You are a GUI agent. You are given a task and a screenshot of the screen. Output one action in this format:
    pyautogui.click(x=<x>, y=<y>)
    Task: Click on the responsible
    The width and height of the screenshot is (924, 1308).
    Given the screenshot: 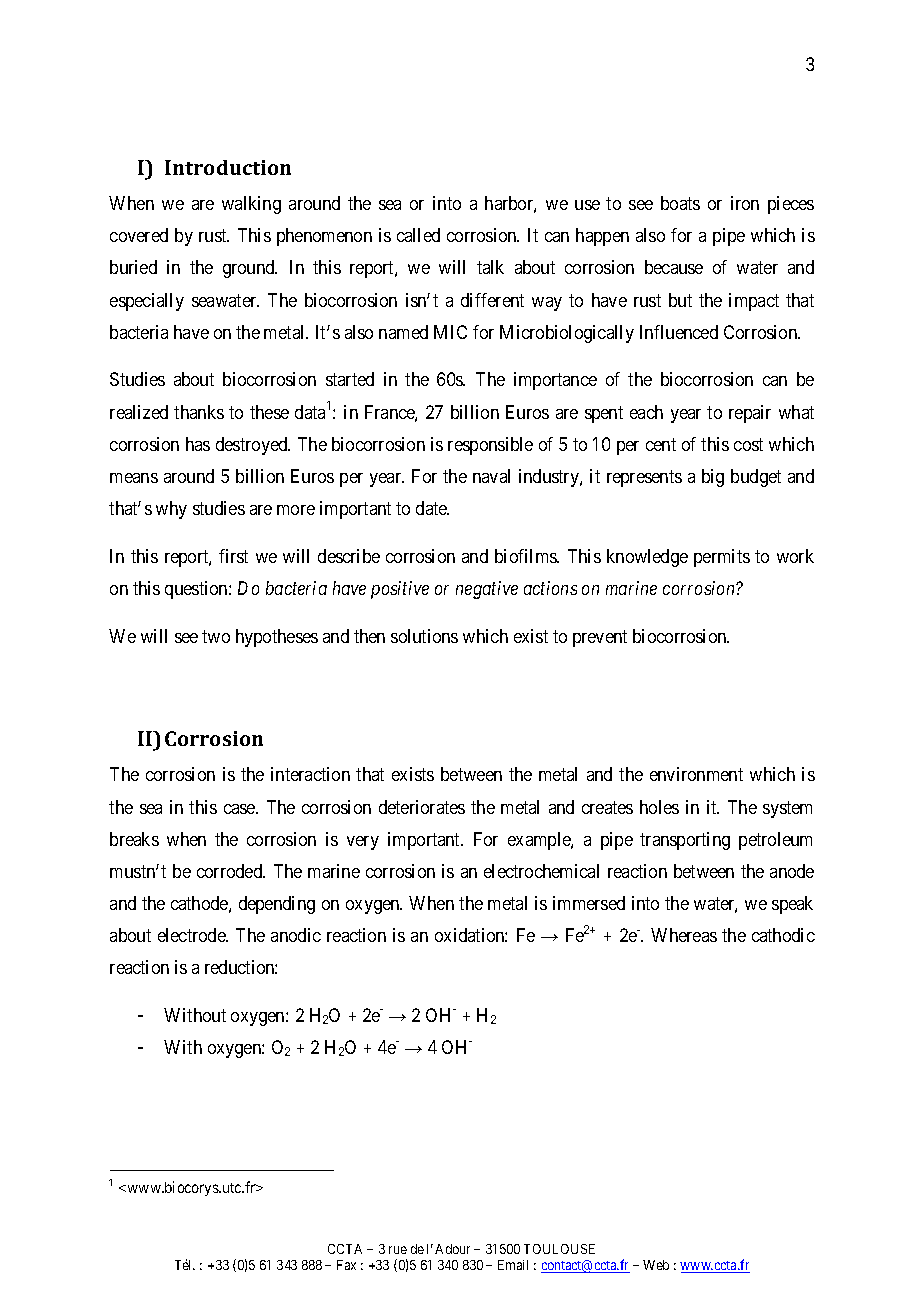 What is the action you would take?
    pyautogui.click(x=490, y=446)
